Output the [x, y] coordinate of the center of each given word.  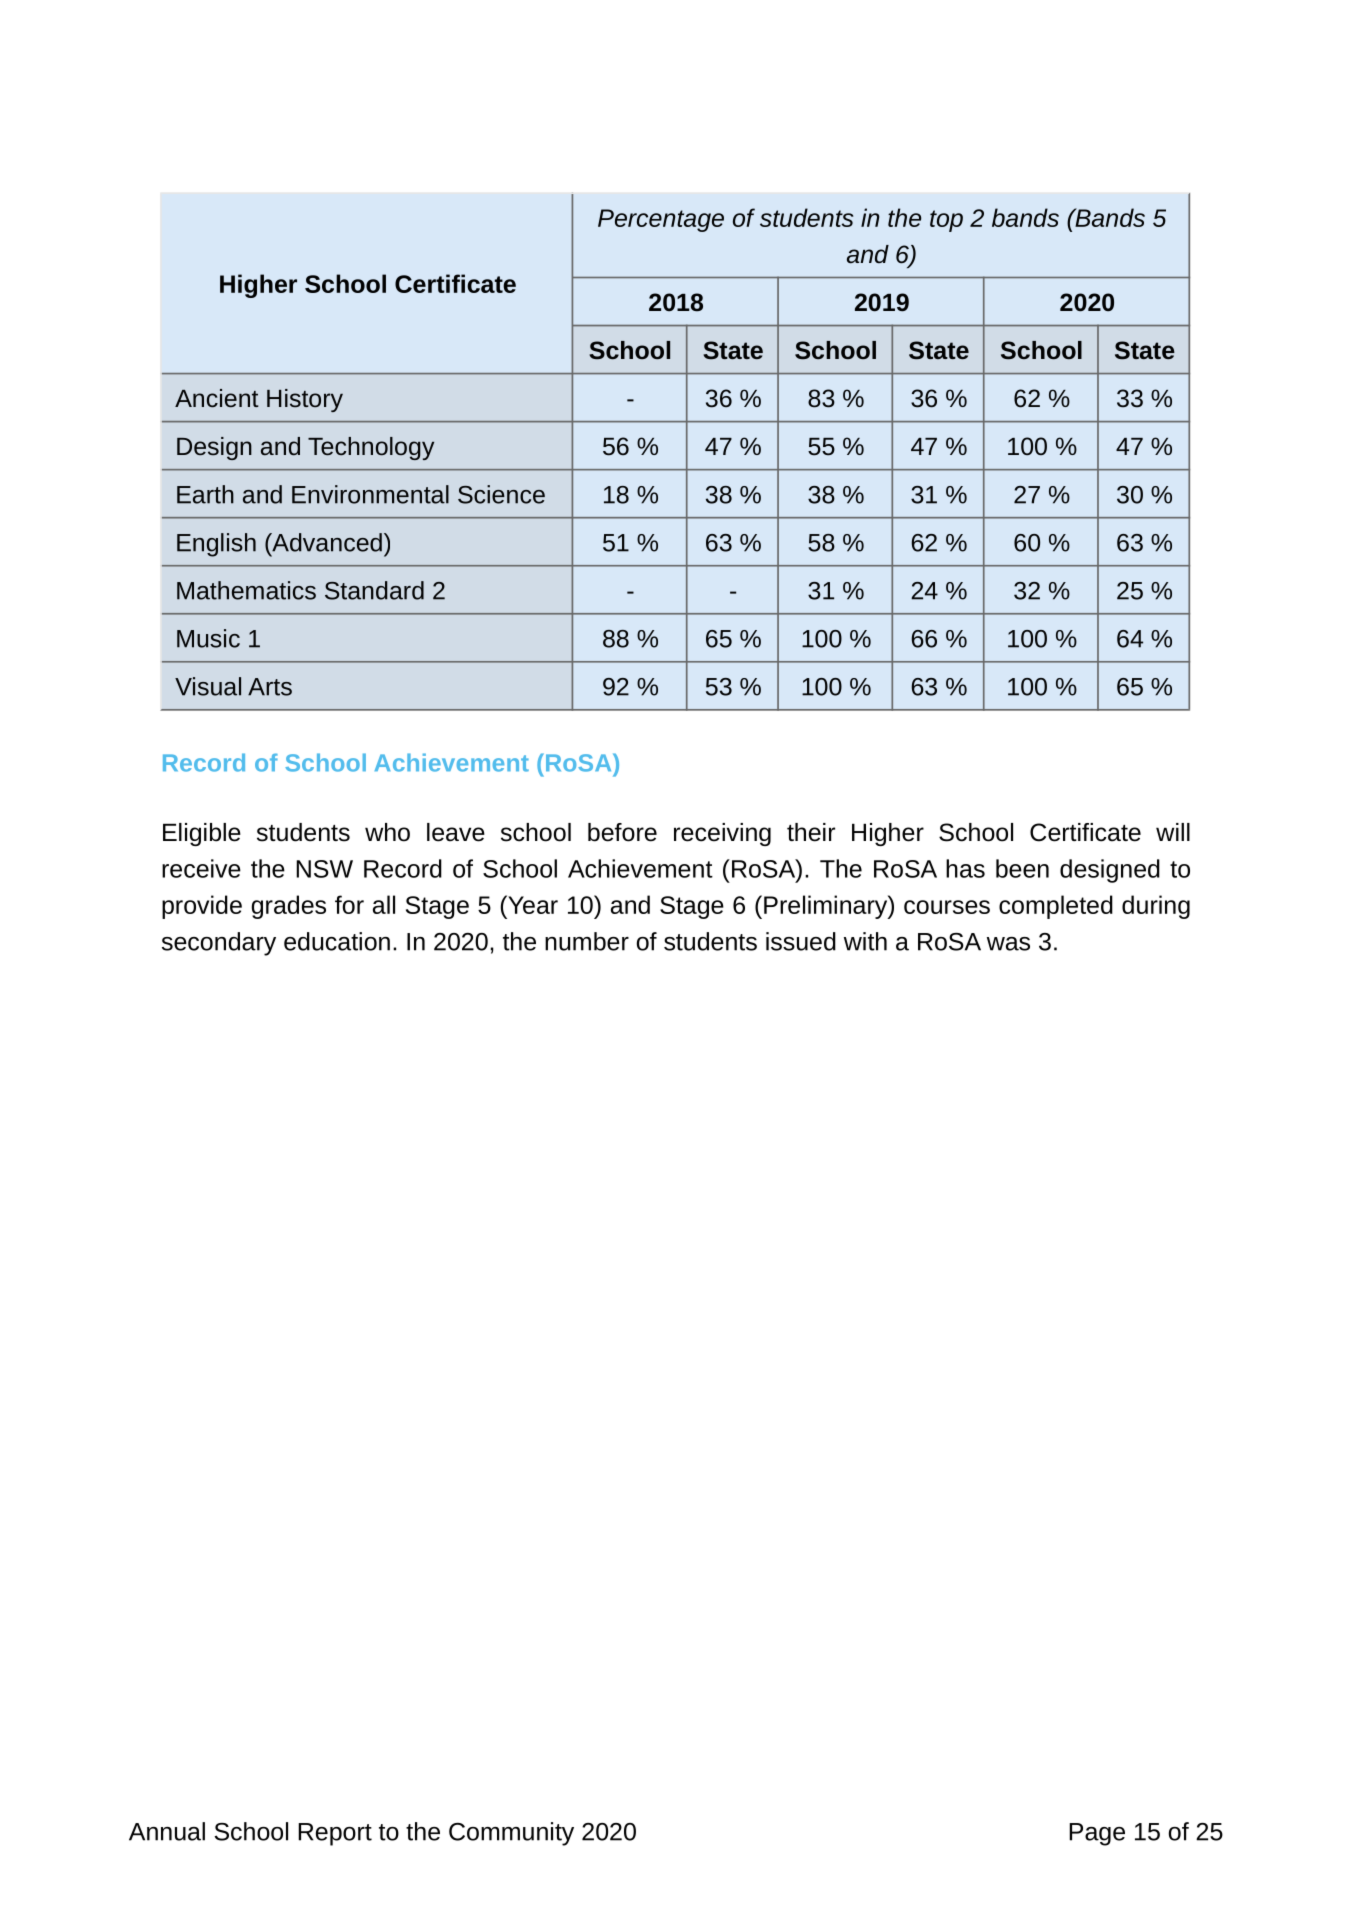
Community [511, 1834]
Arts [270, 687]
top [946, 221]
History [305, 400]
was [1008, 944]
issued [801, 941]
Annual [167, 1831]
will [1173, 832]
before [622, 832]
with [865, 941]
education [337, 941]
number [587, 941]
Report [335, 1834]
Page [1097, 1834]
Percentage [661, 220]
